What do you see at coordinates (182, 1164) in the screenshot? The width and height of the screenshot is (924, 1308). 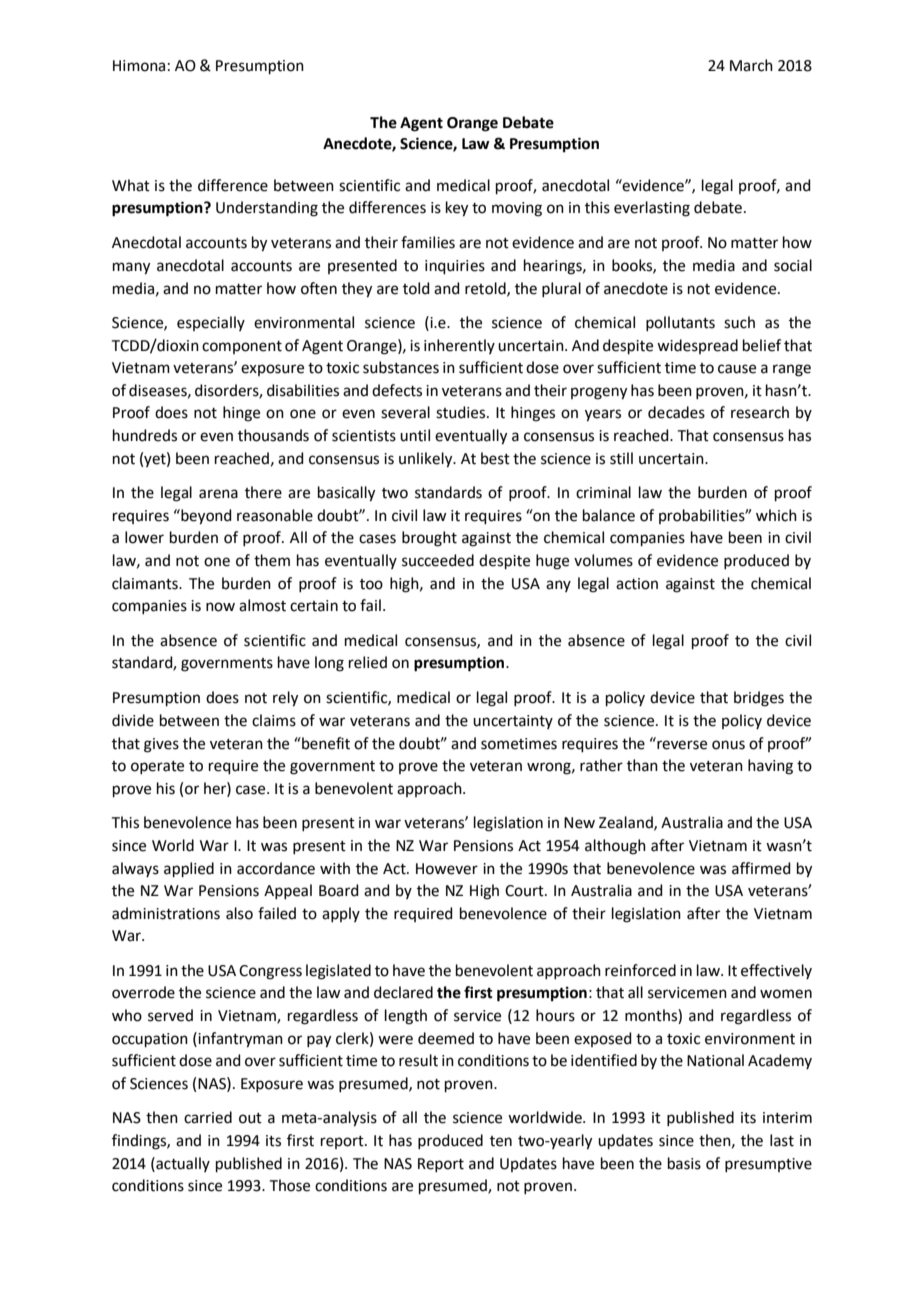 I see `actually` at bounding box center [182, 1164].
